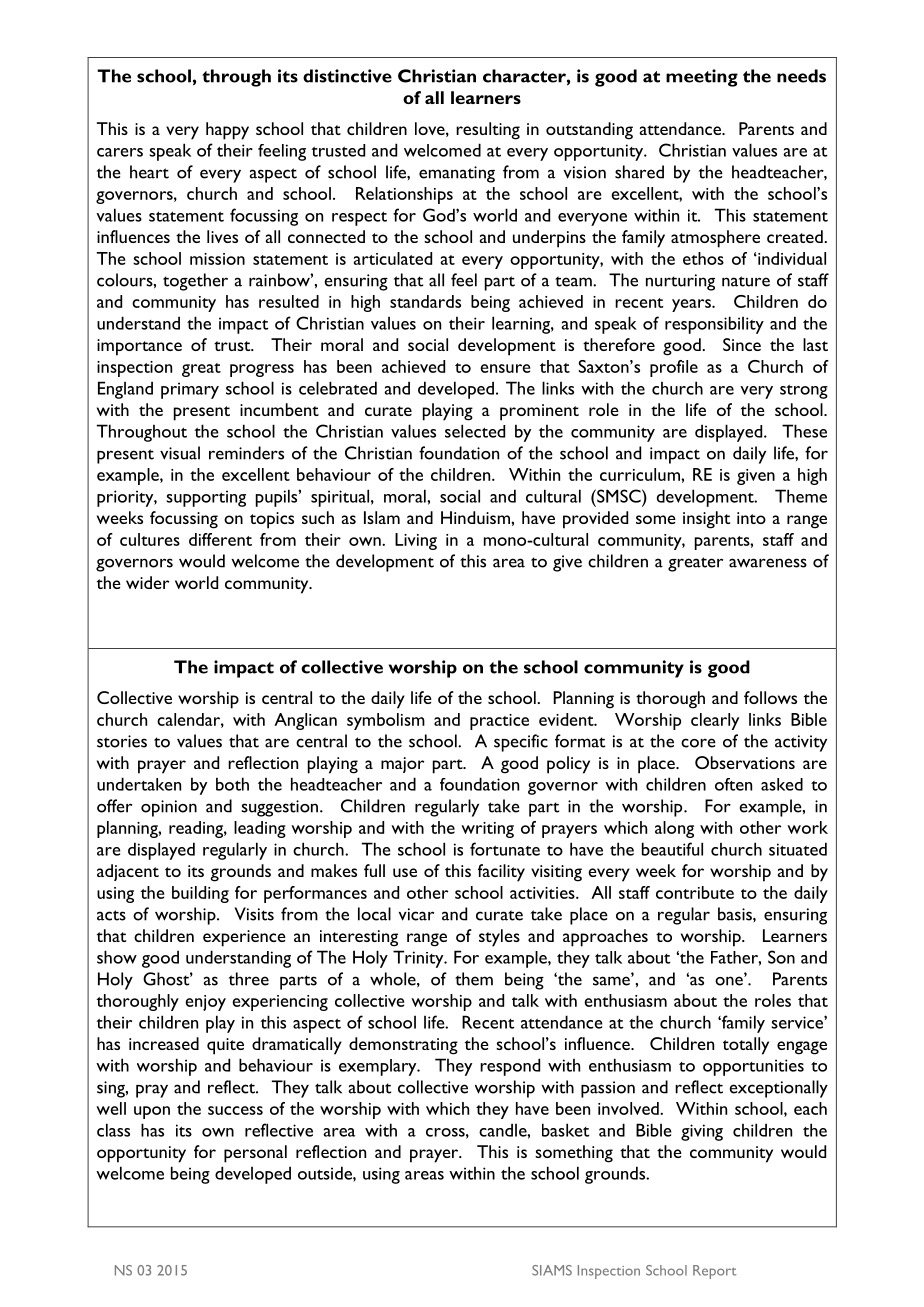  What do you see at coordinates (770, 697) in the screenshot?
I see `follows` at bounding box center [770, 697].
